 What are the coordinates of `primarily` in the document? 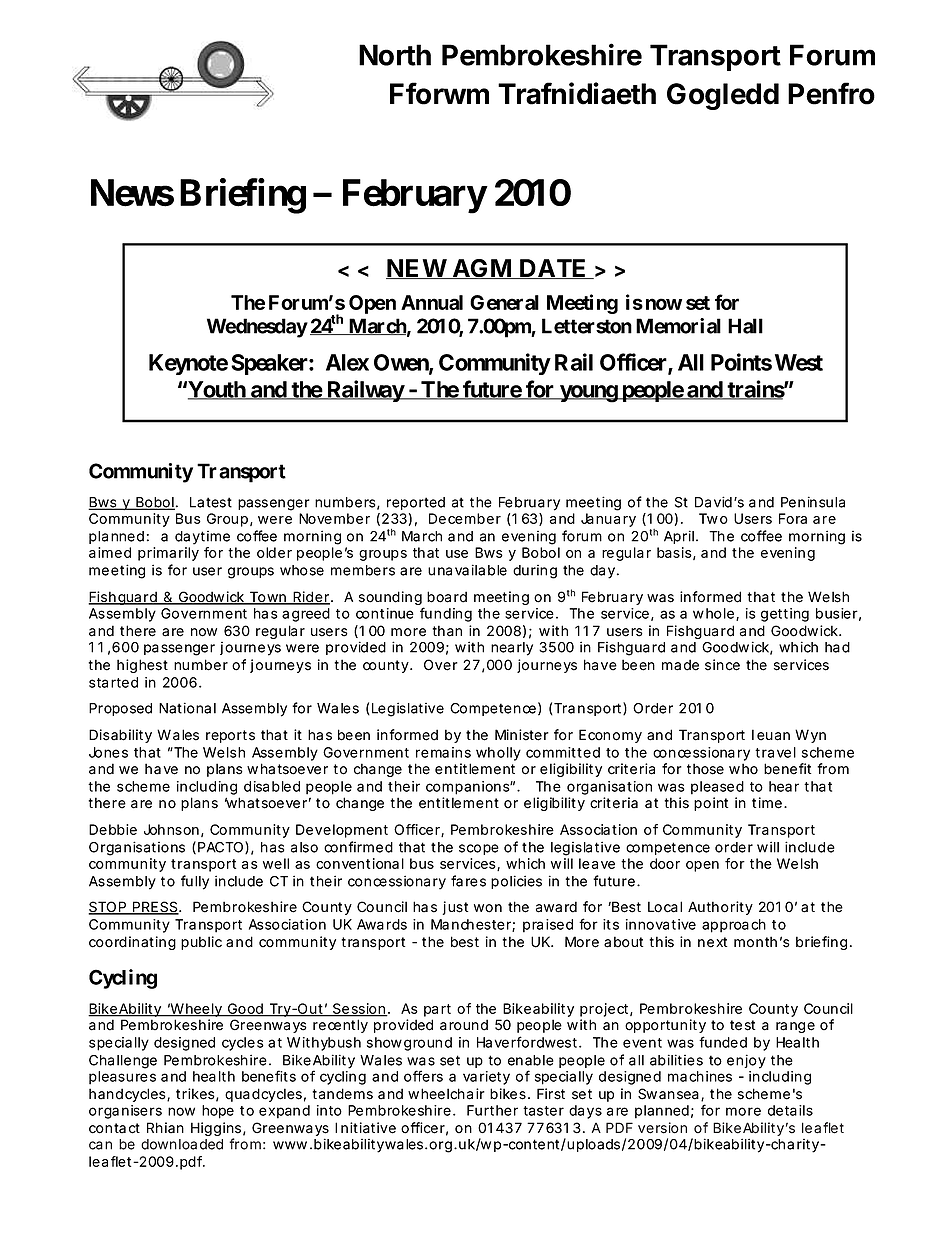 It's located at (168, 554).
